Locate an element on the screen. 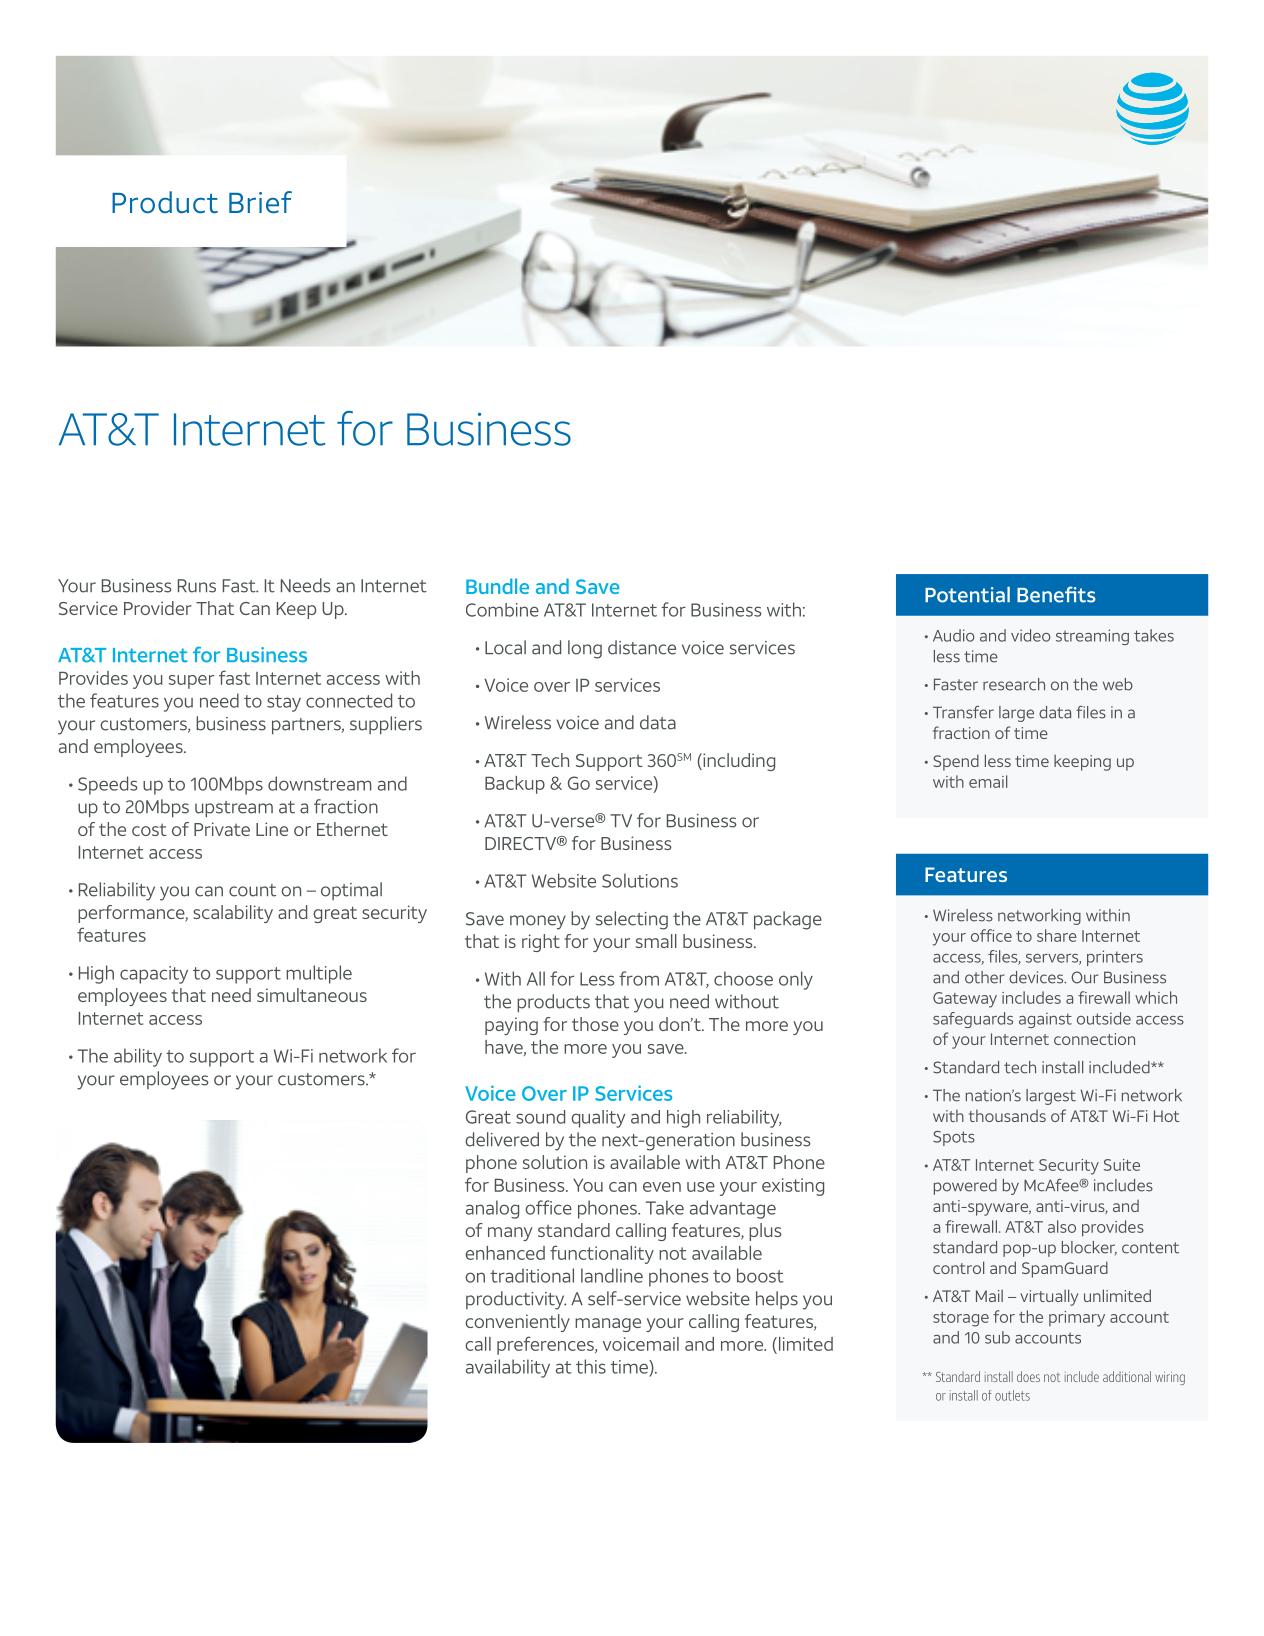  conveniently is located at coordinates (517, 1323).
